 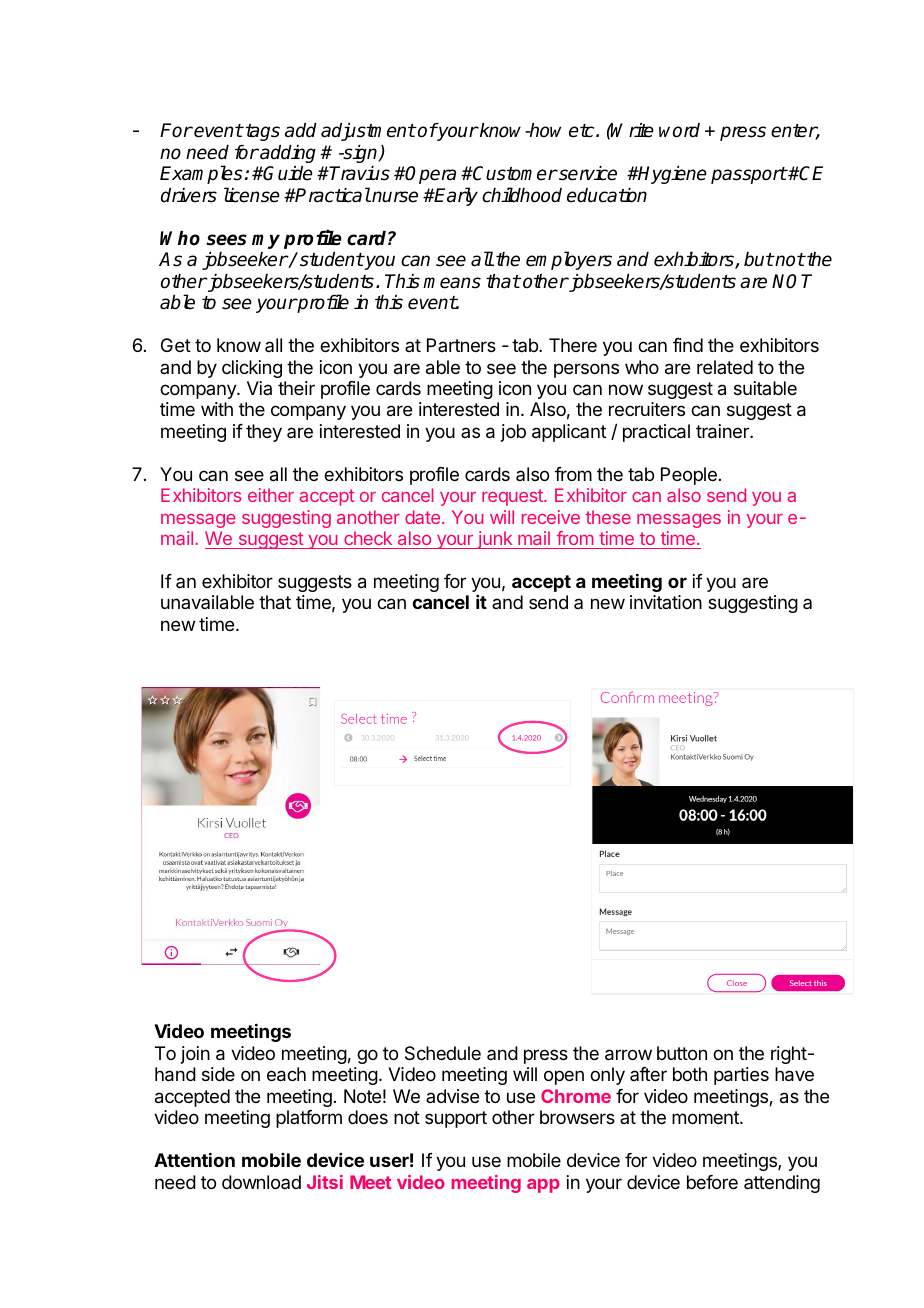 I want to click on tags, so click(x=263, y=132).
